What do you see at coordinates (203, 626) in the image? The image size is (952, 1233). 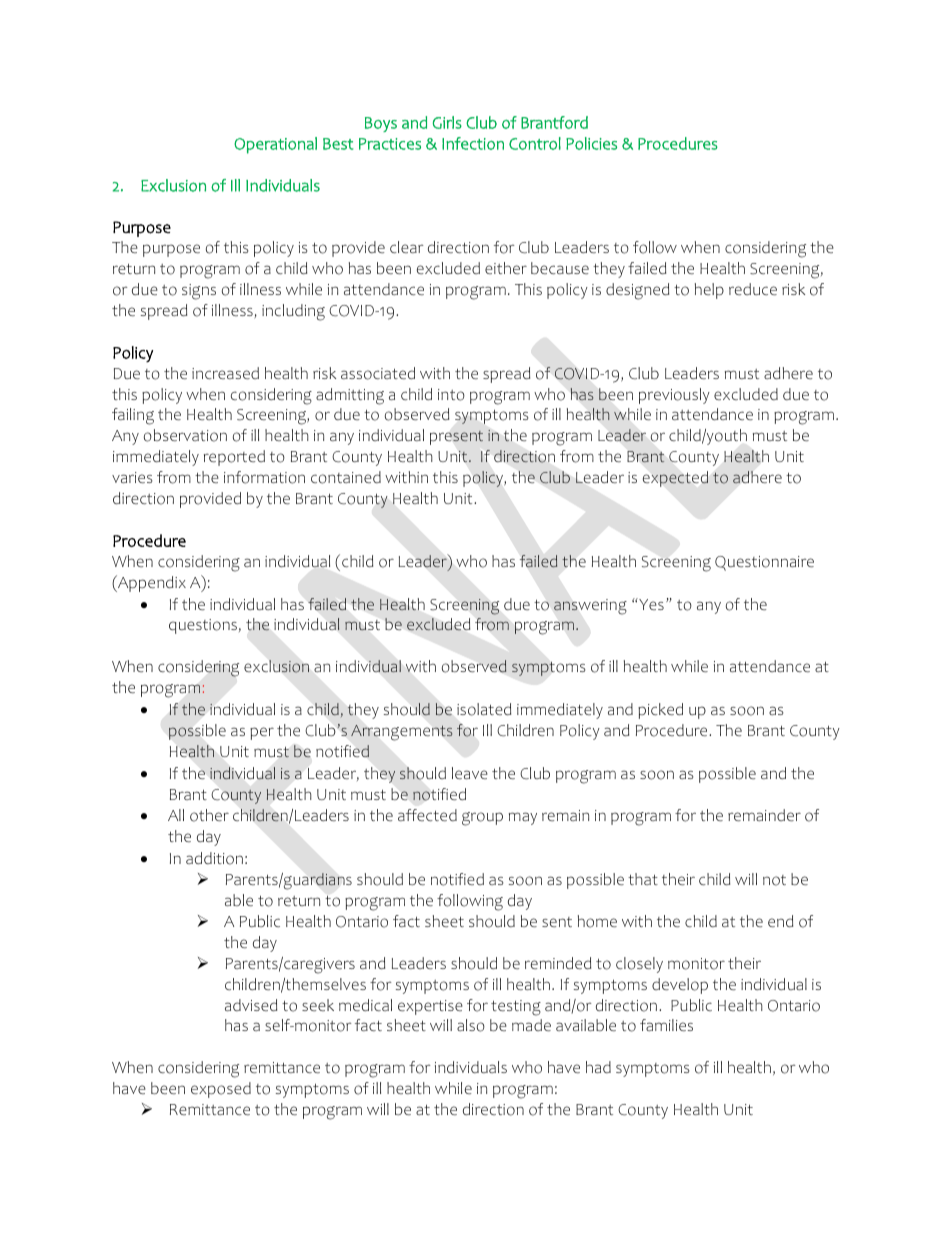 I see `questions` at bounding box center [203, 626].
